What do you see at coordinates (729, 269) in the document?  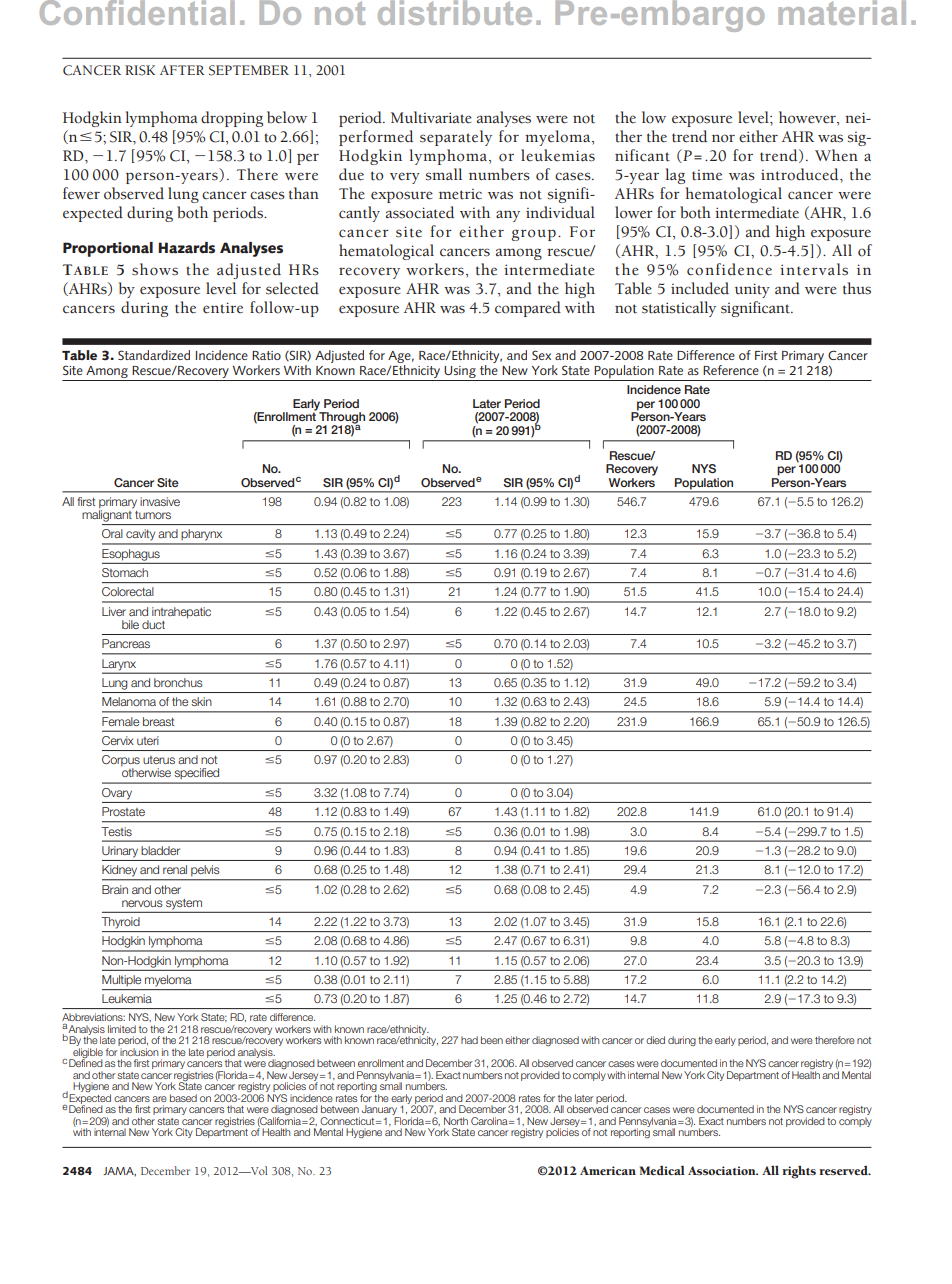 I see `confidence` at bounding box center [729, 269].
